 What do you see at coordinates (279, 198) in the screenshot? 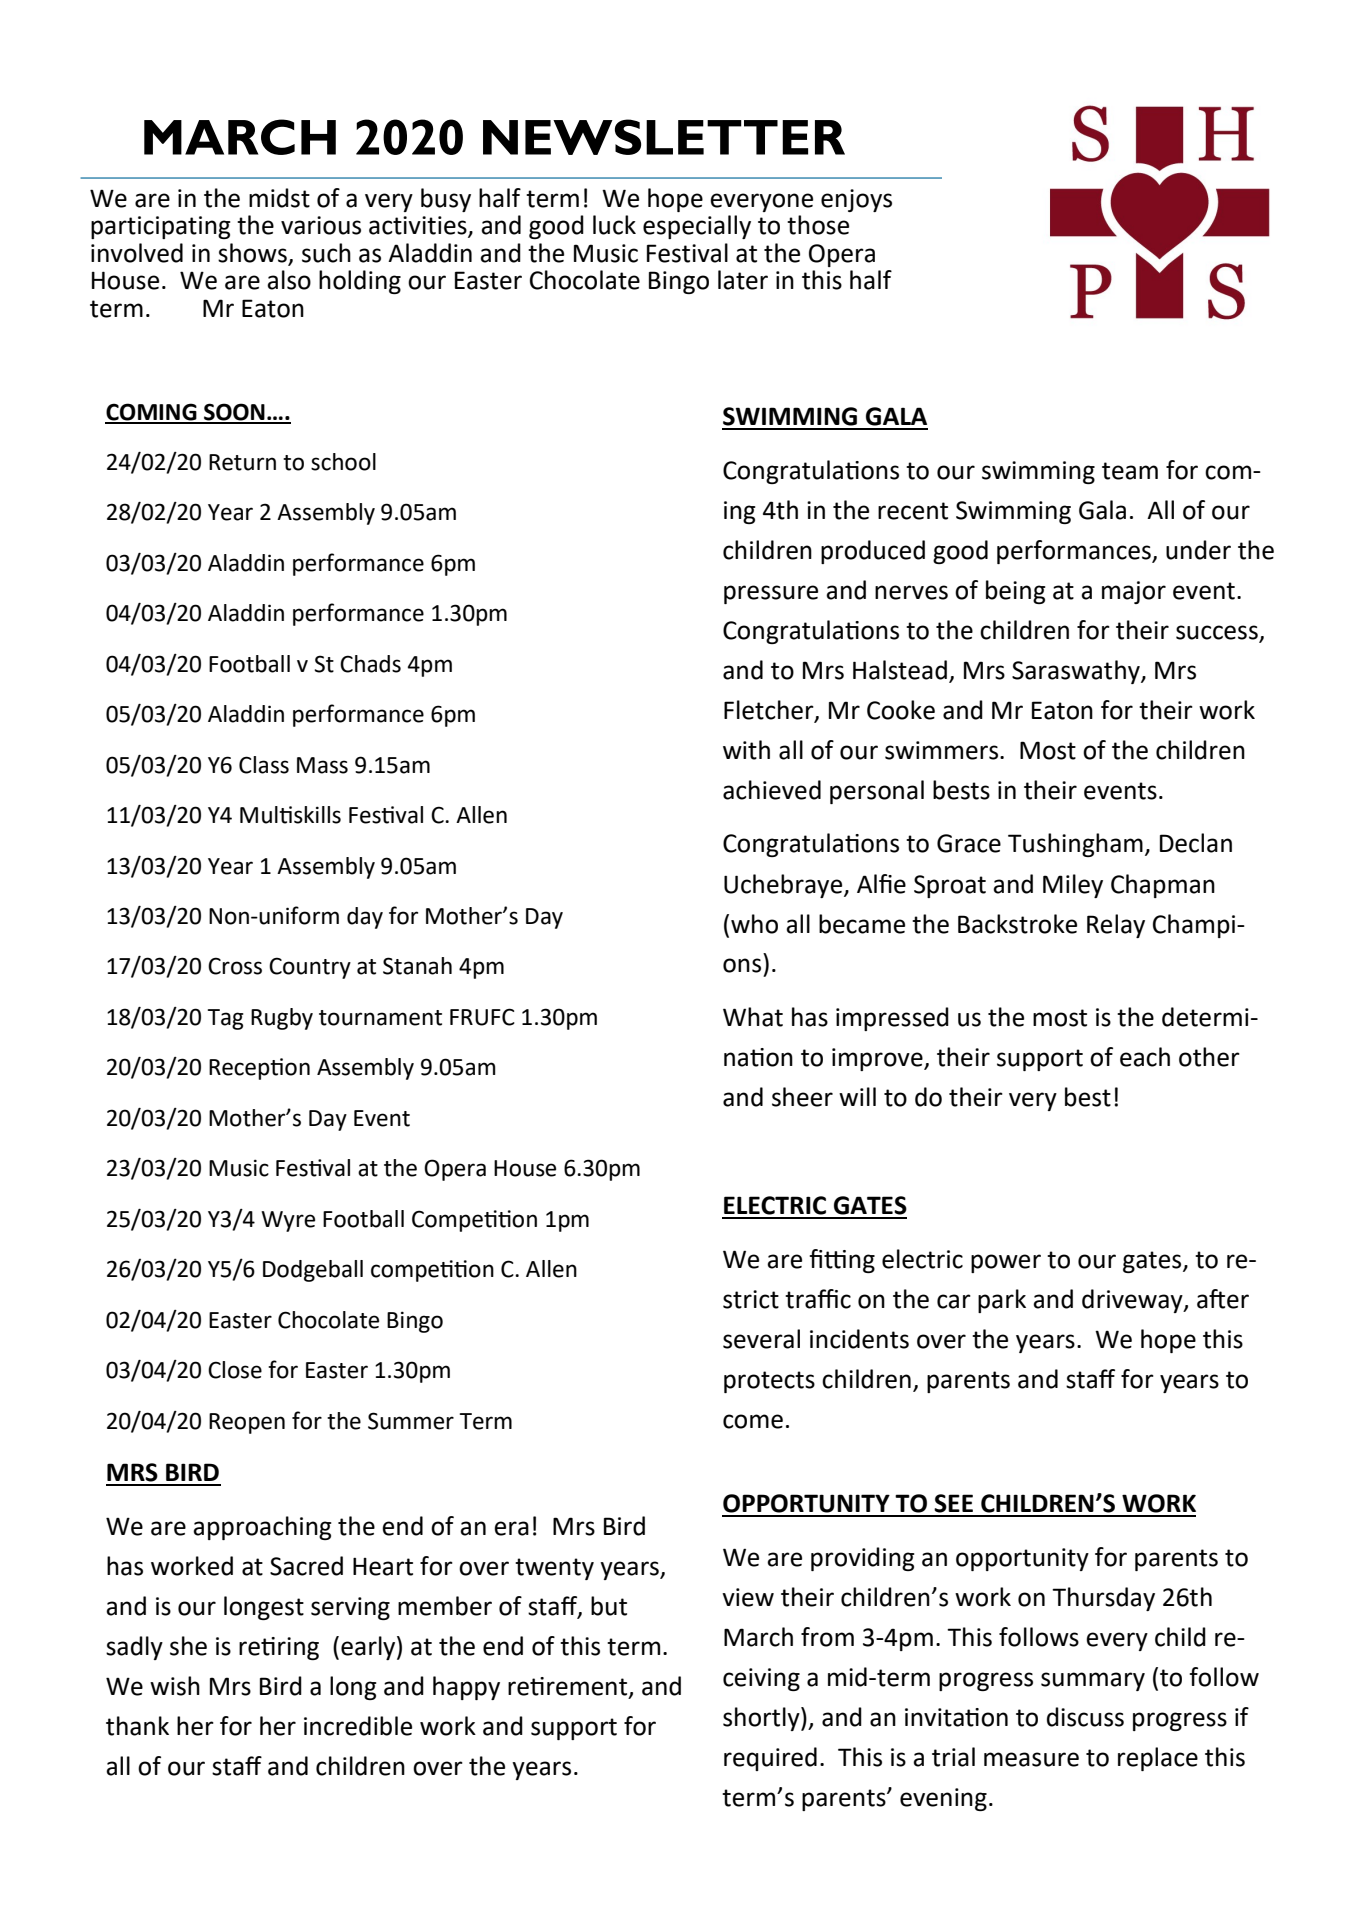
I see `midst` at bounding box center [279, 198].
